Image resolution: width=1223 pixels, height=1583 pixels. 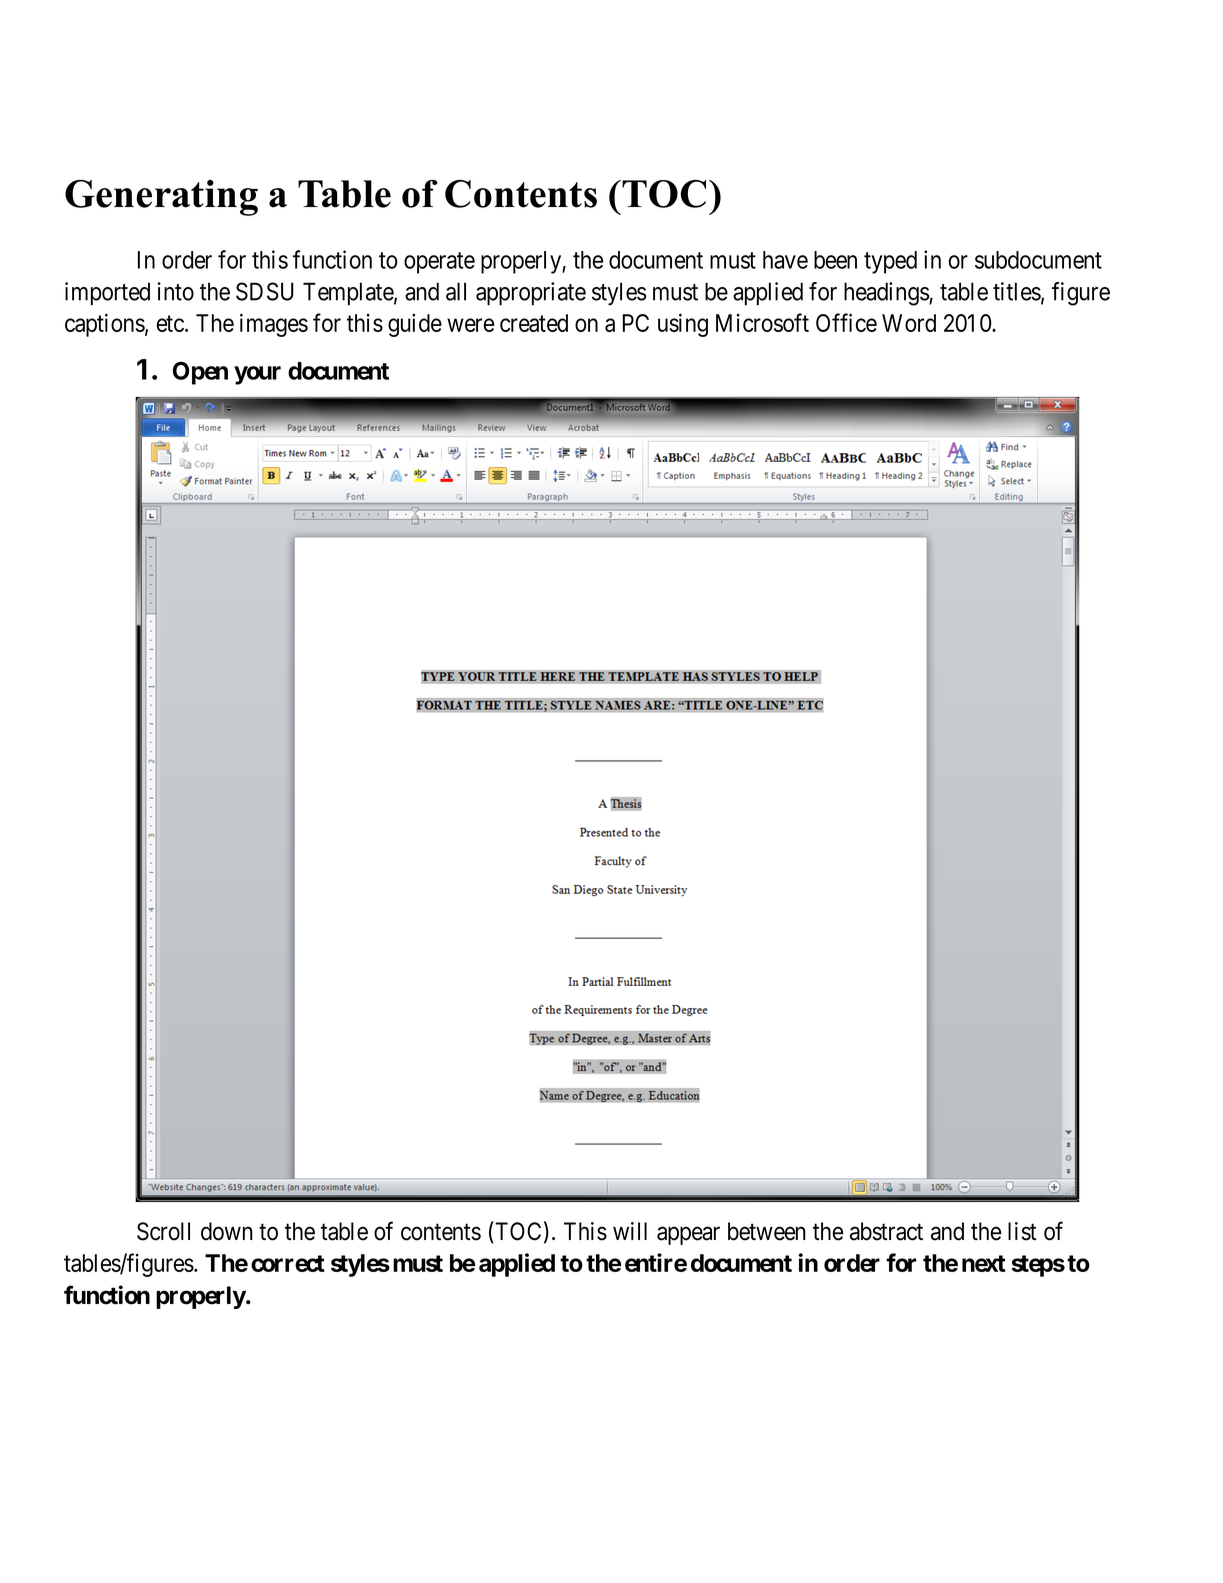 I want to click on created, so click(x=534, y=323).
